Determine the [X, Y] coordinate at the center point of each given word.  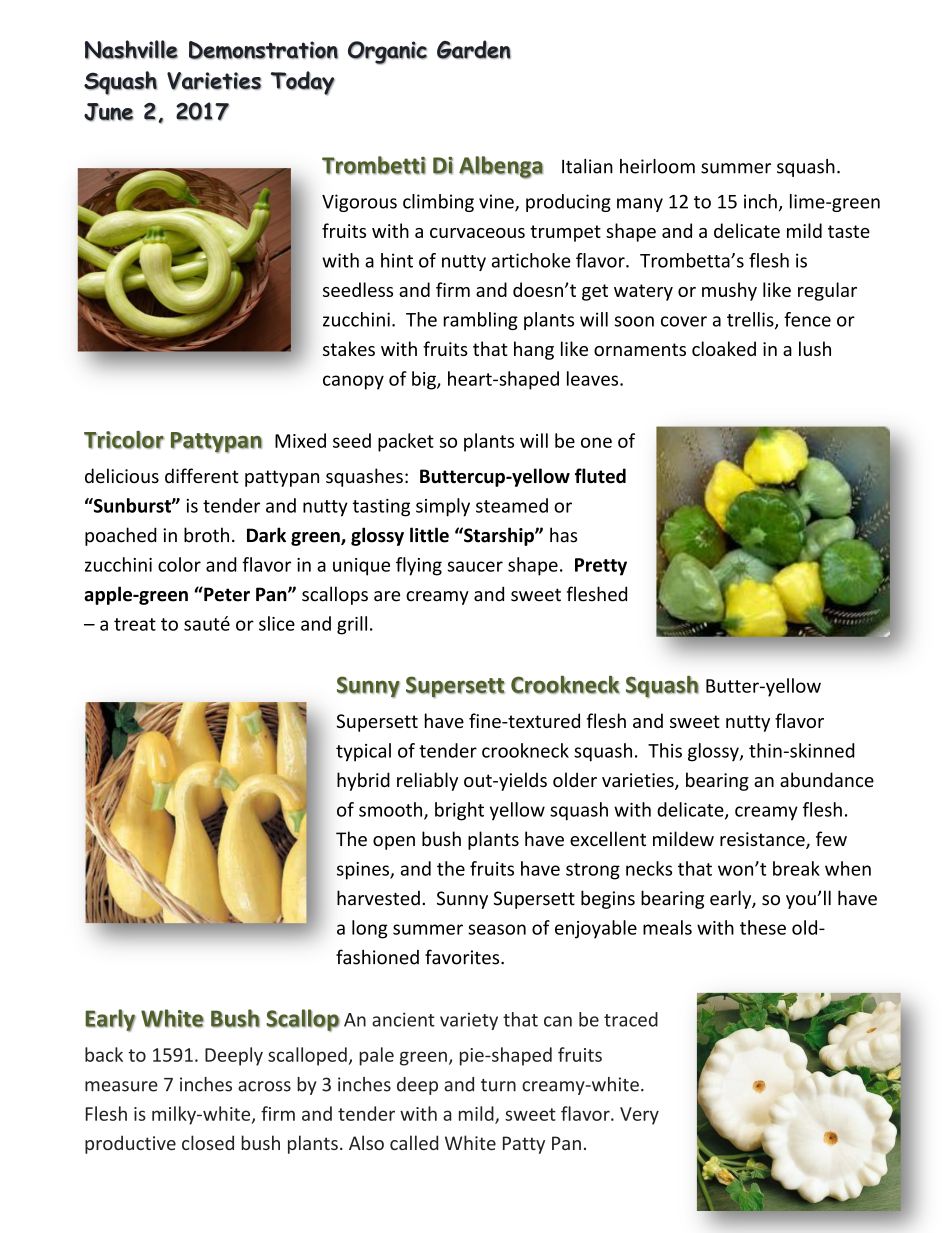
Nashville [131, 49]
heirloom [657, 166]
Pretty [601, 567]
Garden [474, 49]
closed [208, 1142]
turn [498, 1085]
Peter [226, 594]
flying [419, 566]
